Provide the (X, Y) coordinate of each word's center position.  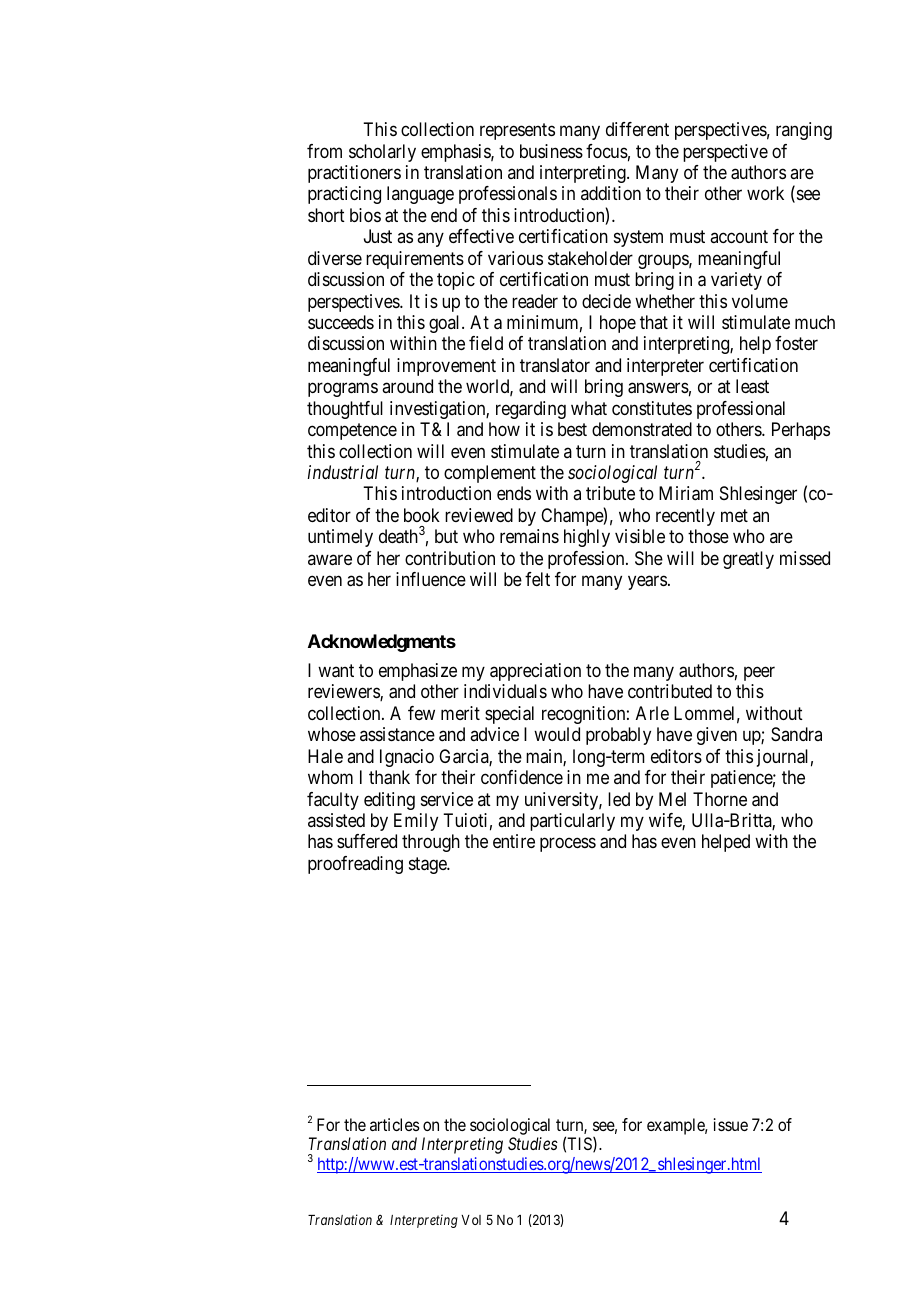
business (551, 151)
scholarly (382, 153)
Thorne (720, 799)
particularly (572, 822)
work (765, 193)
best (572, 429)
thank (389, 777)
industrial (343, 472)
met (734, 515)
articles (395, 1124)
